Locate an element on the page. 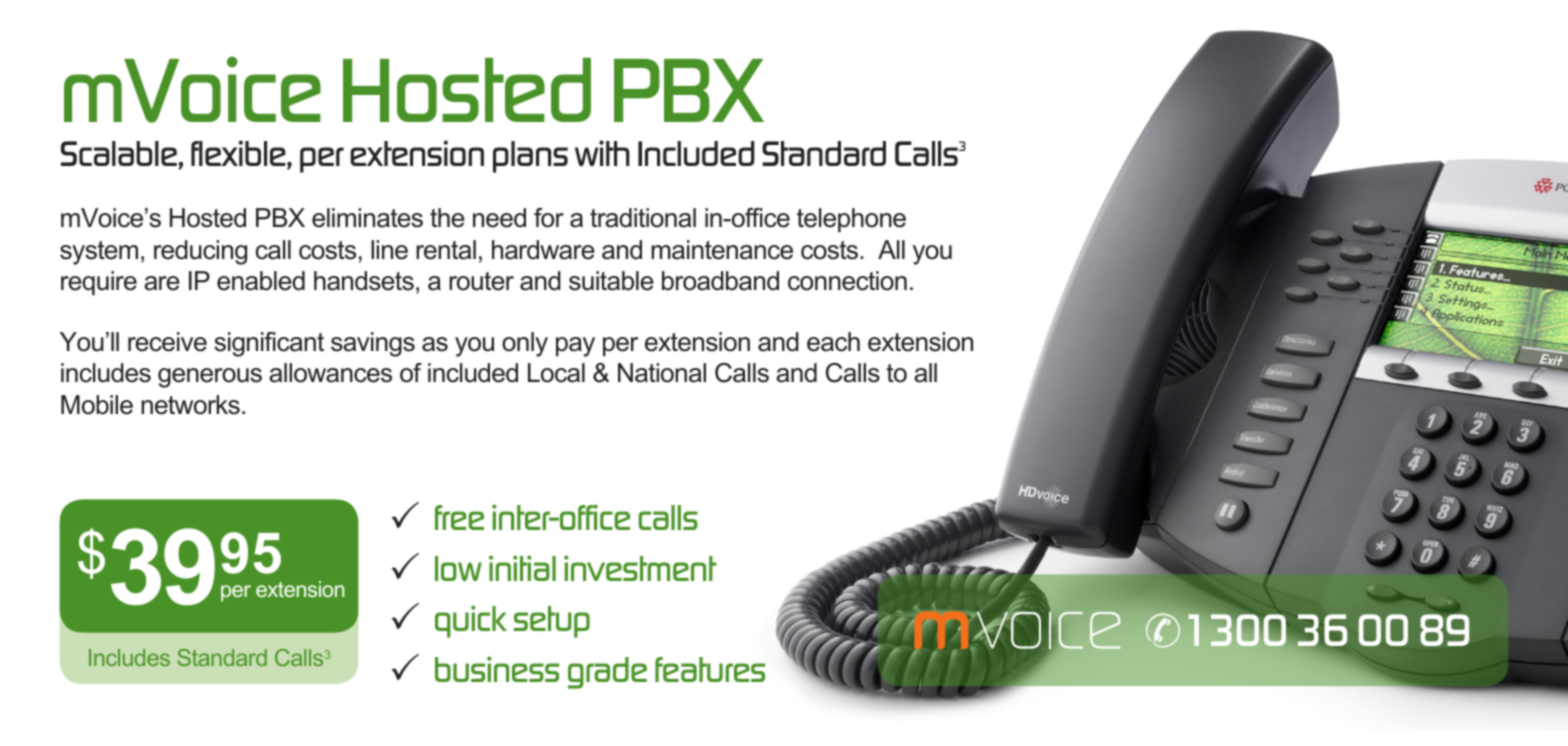 Image resolution: width=1568 pixels, height=746 pixels. free is located at coordinates (459, 517).
